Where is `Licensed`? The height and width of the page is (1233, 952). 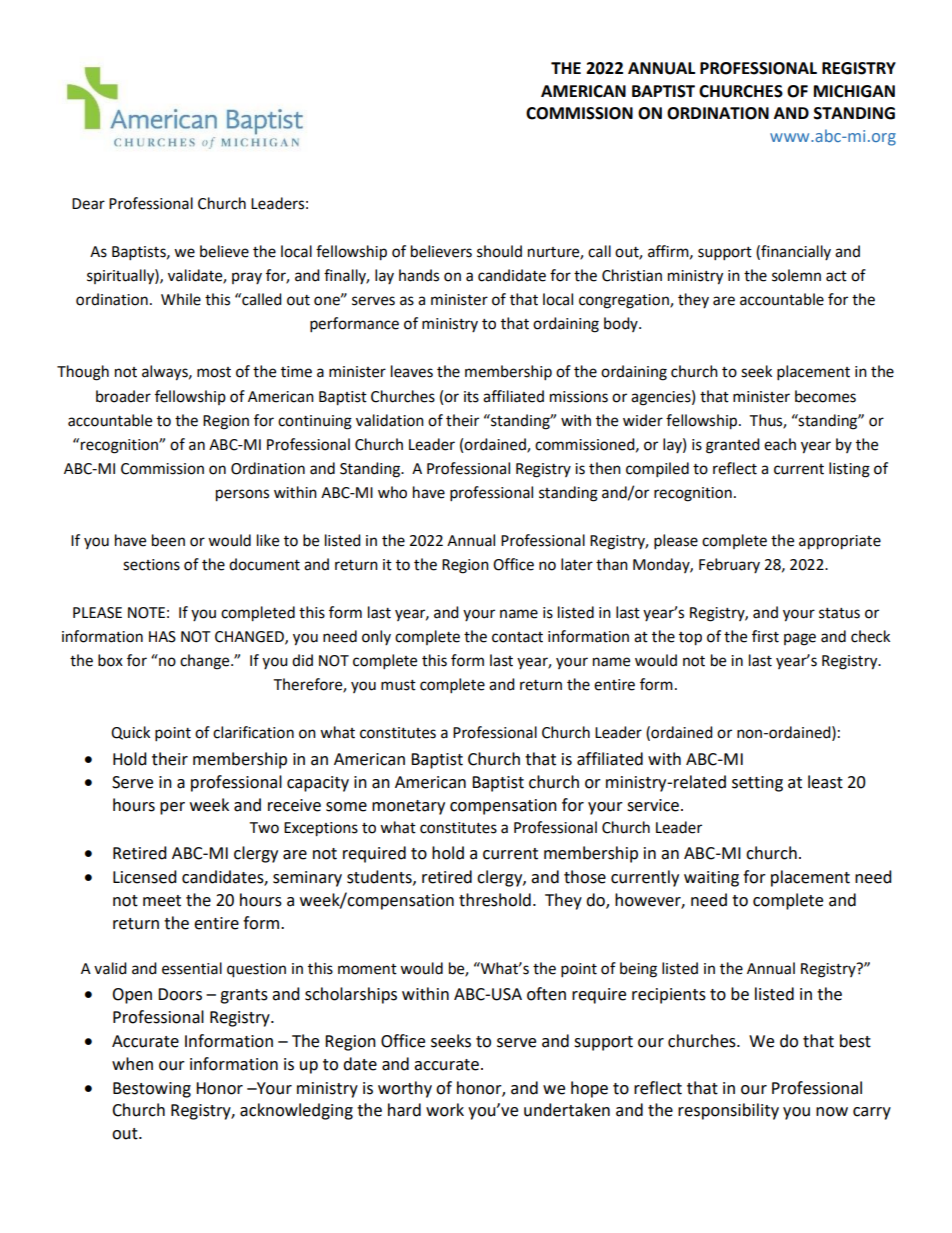 Licensed is located at coordinates (145, 877).
